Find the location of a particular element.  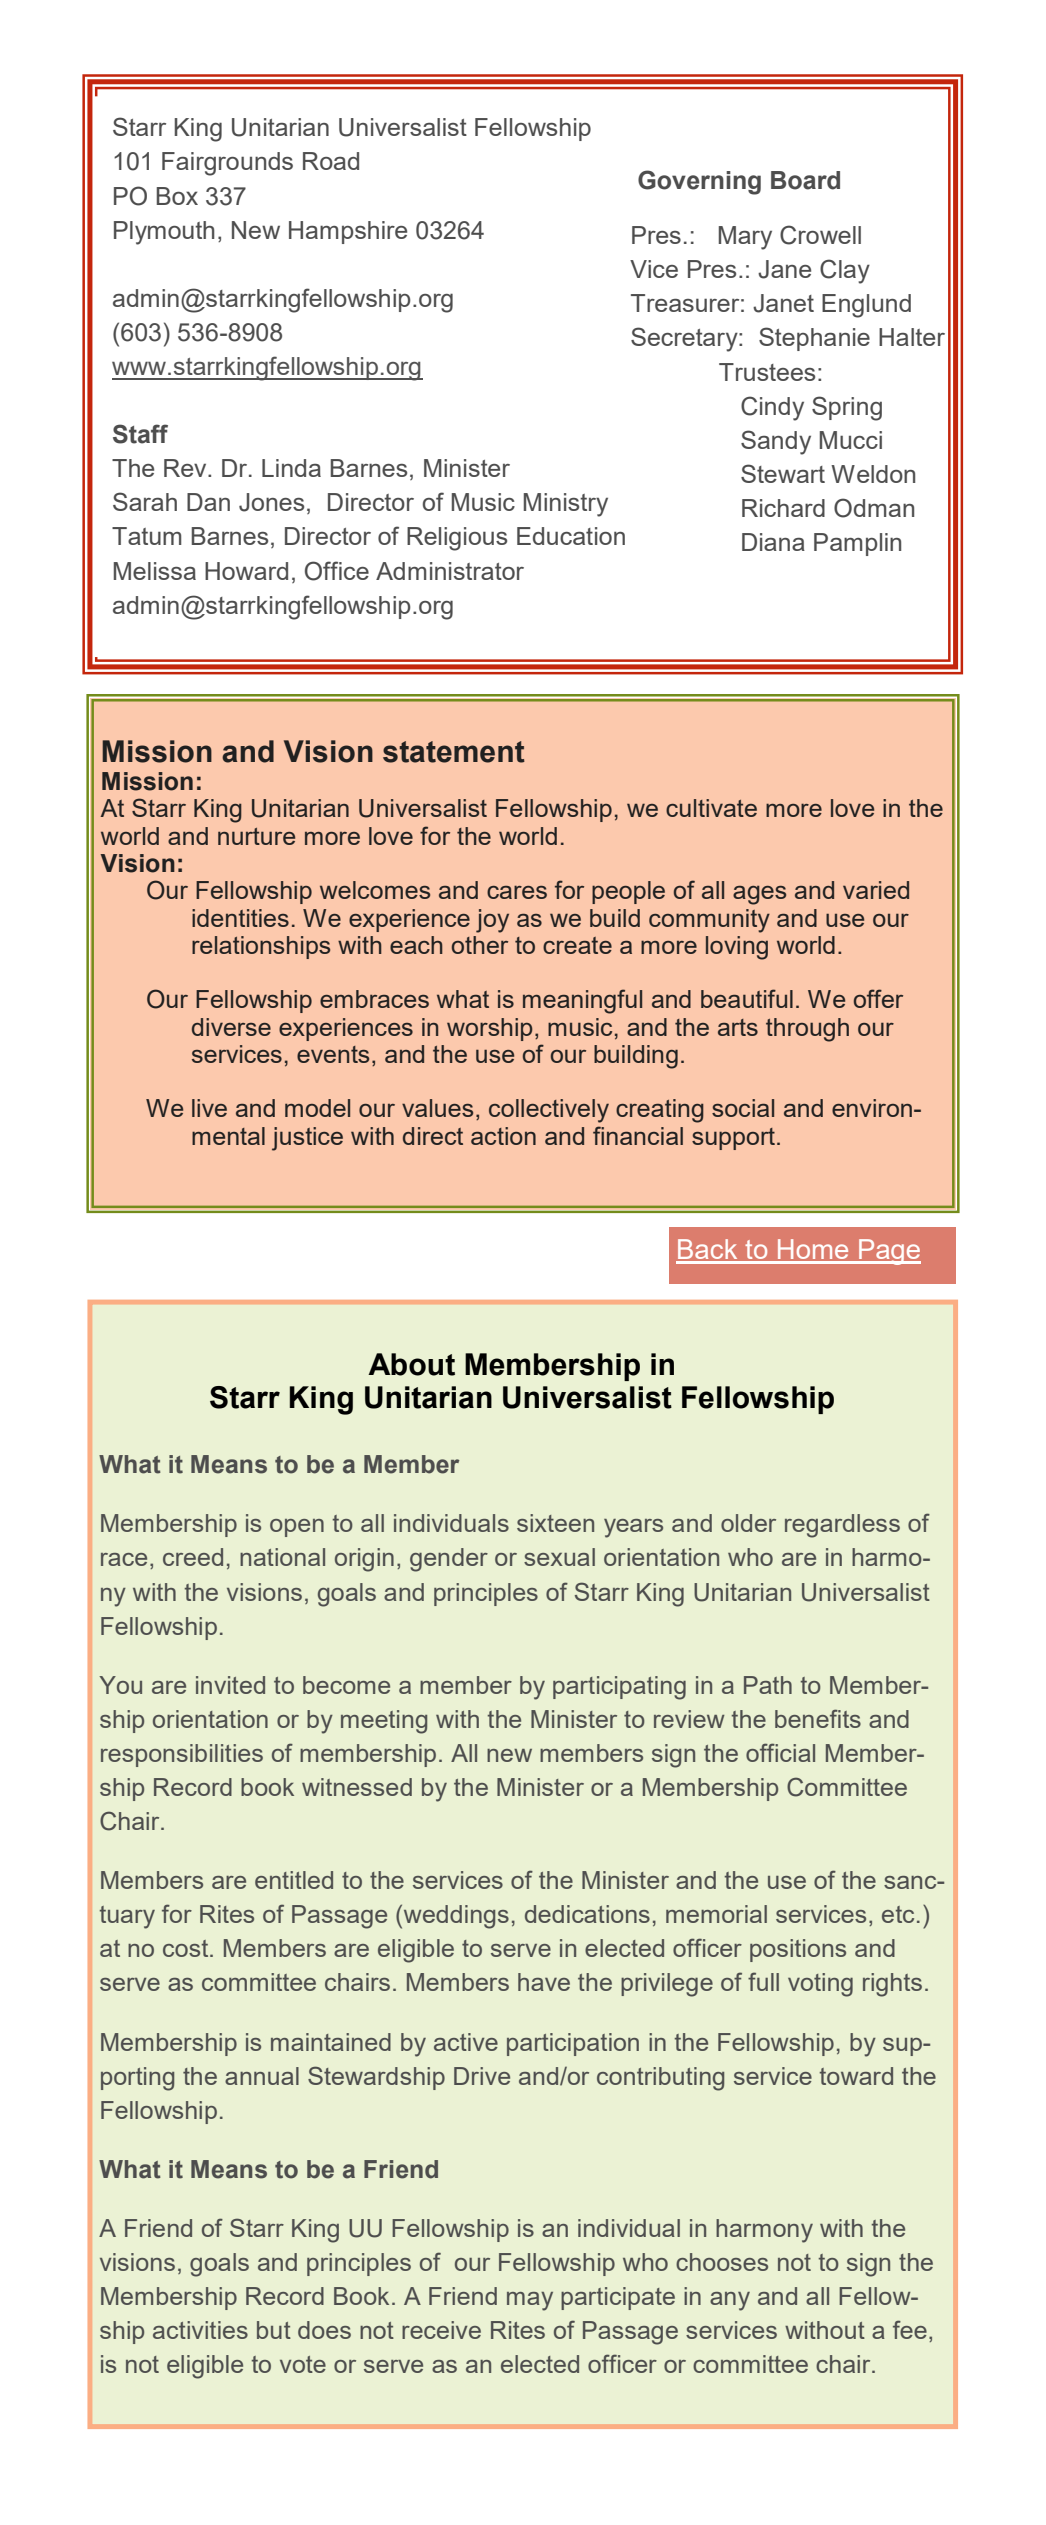

Box is located at coordinates (177, 196).
